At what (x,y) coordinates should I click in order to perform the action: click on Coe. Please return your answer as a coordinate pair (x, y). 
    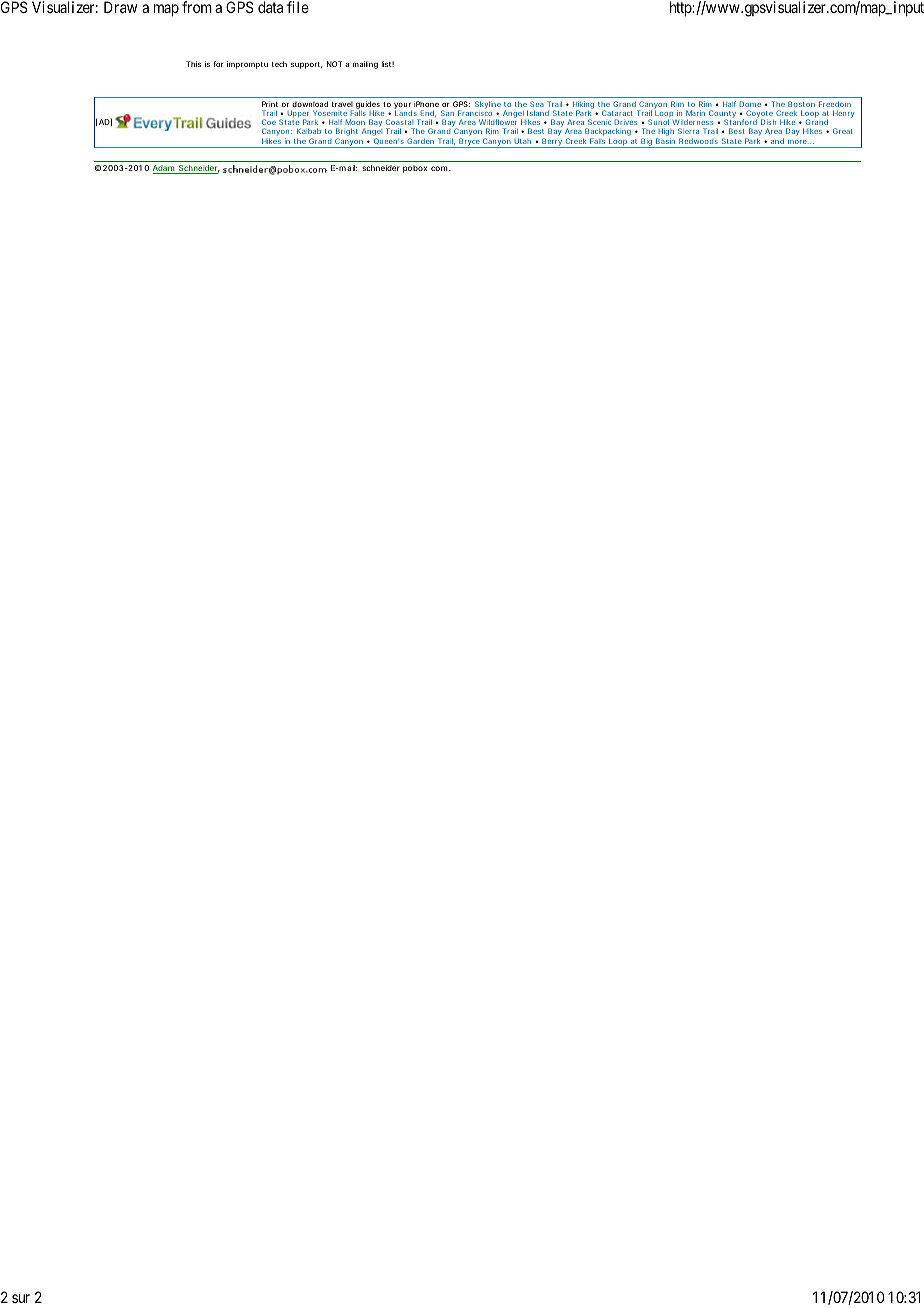
    Looking at the image, I should click on (269, 122).
